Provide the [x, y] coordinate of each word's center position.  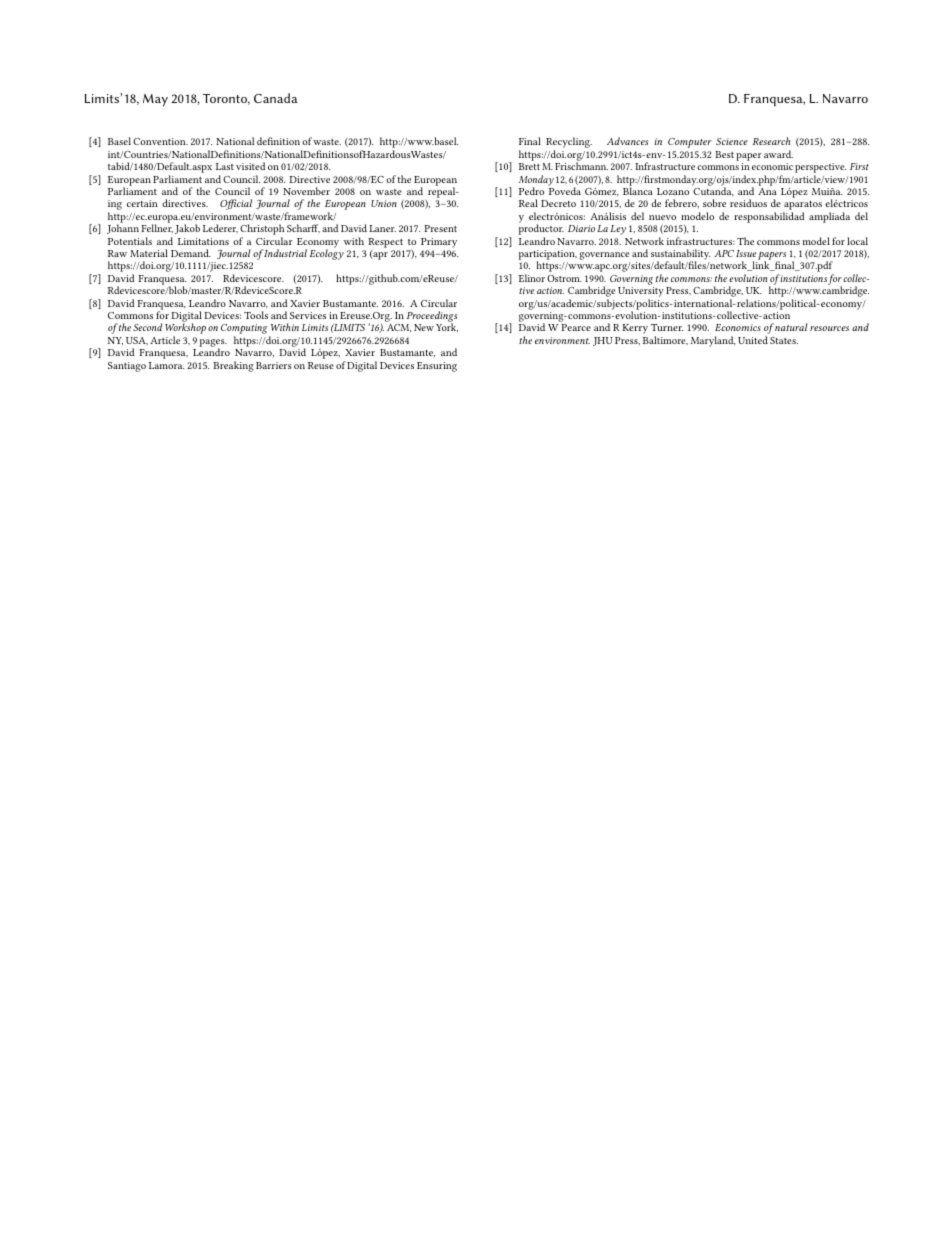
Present [440, 228]
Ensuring [437, 367]
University [641, 293]
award [778, 154]
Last [225, 166]
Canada [276, 98]
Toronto [226, 99]
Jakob [187, 229]
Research [772, 141]
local [857, 241]
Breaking [233, 366]
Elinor [532, 278]
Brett [529, 166]
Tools [256, 315]
